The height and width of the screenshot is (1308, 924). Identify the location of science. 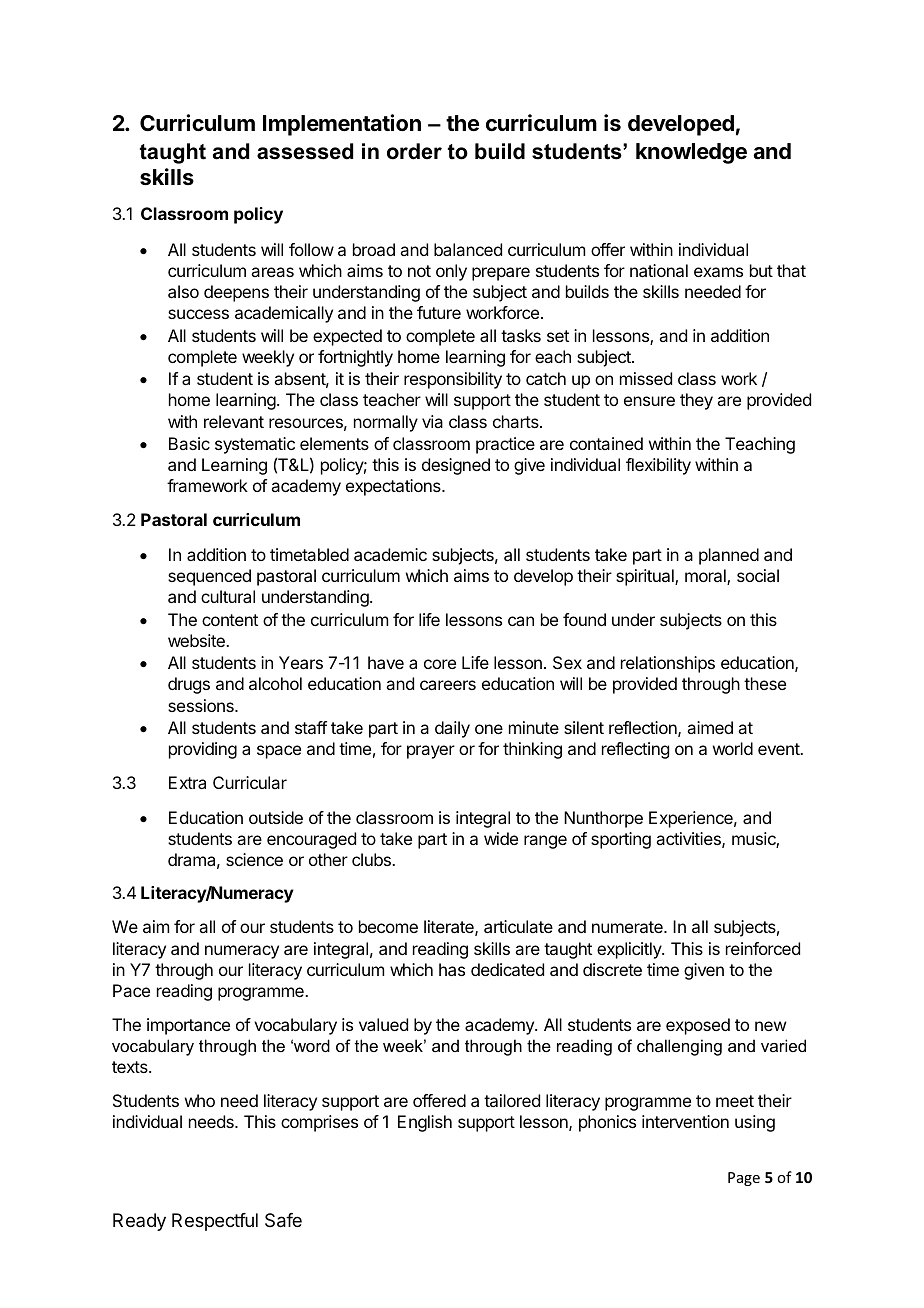
(254, 859).
